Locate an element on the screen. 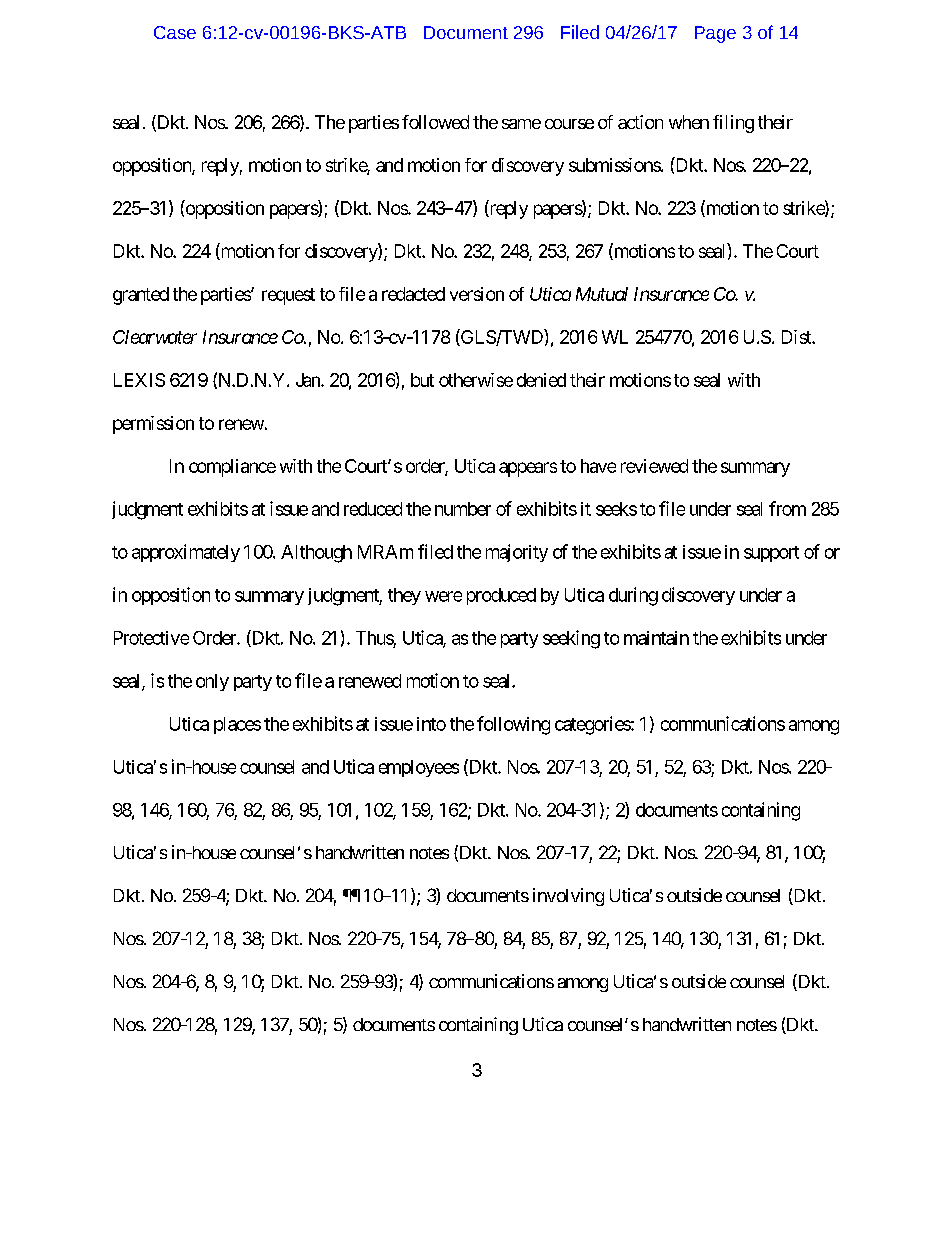 The image size is (952, 1233). involving is located at coordinates (568, 897).
